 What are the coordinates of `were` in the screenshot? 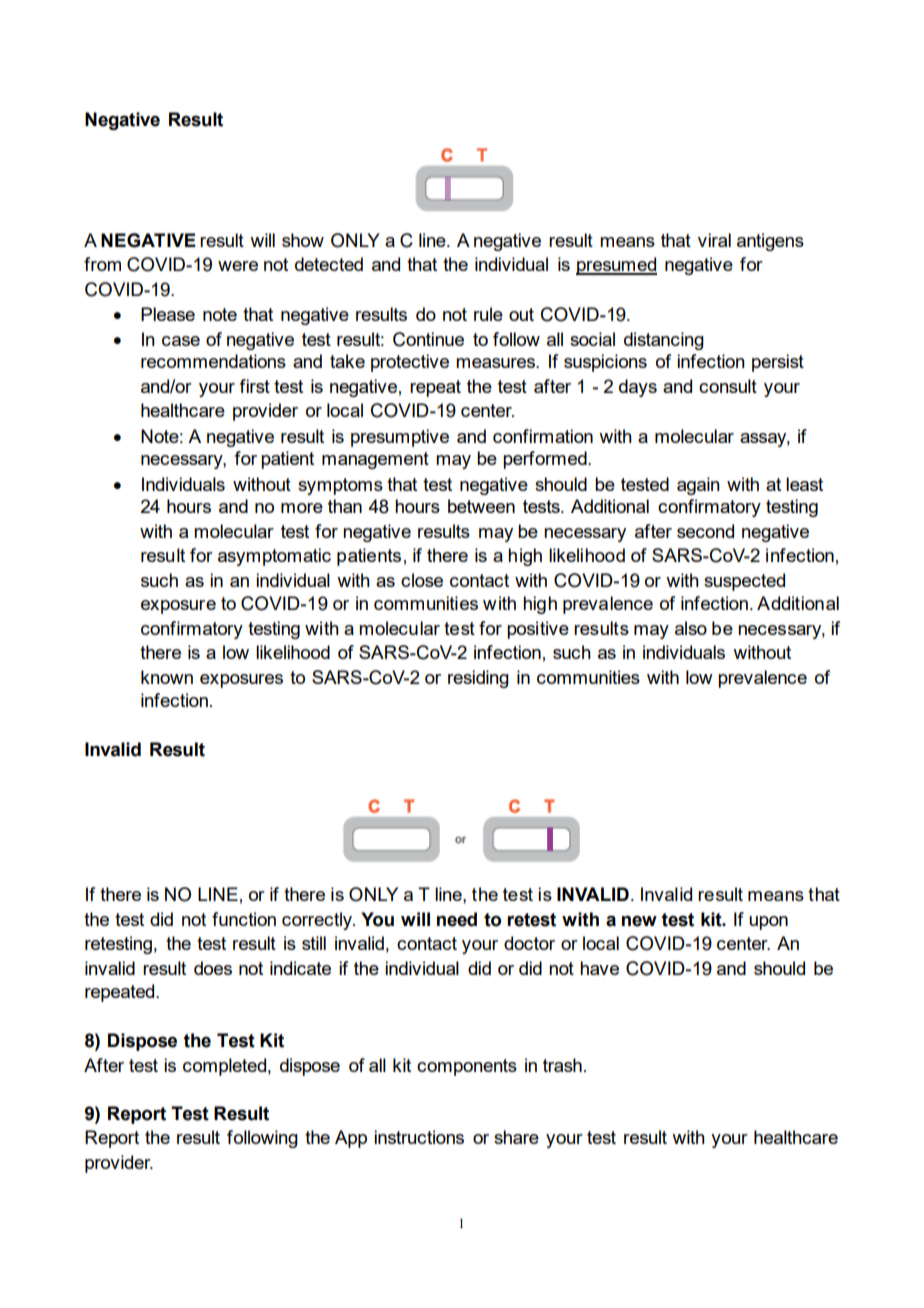 It's located at (238, 266).
